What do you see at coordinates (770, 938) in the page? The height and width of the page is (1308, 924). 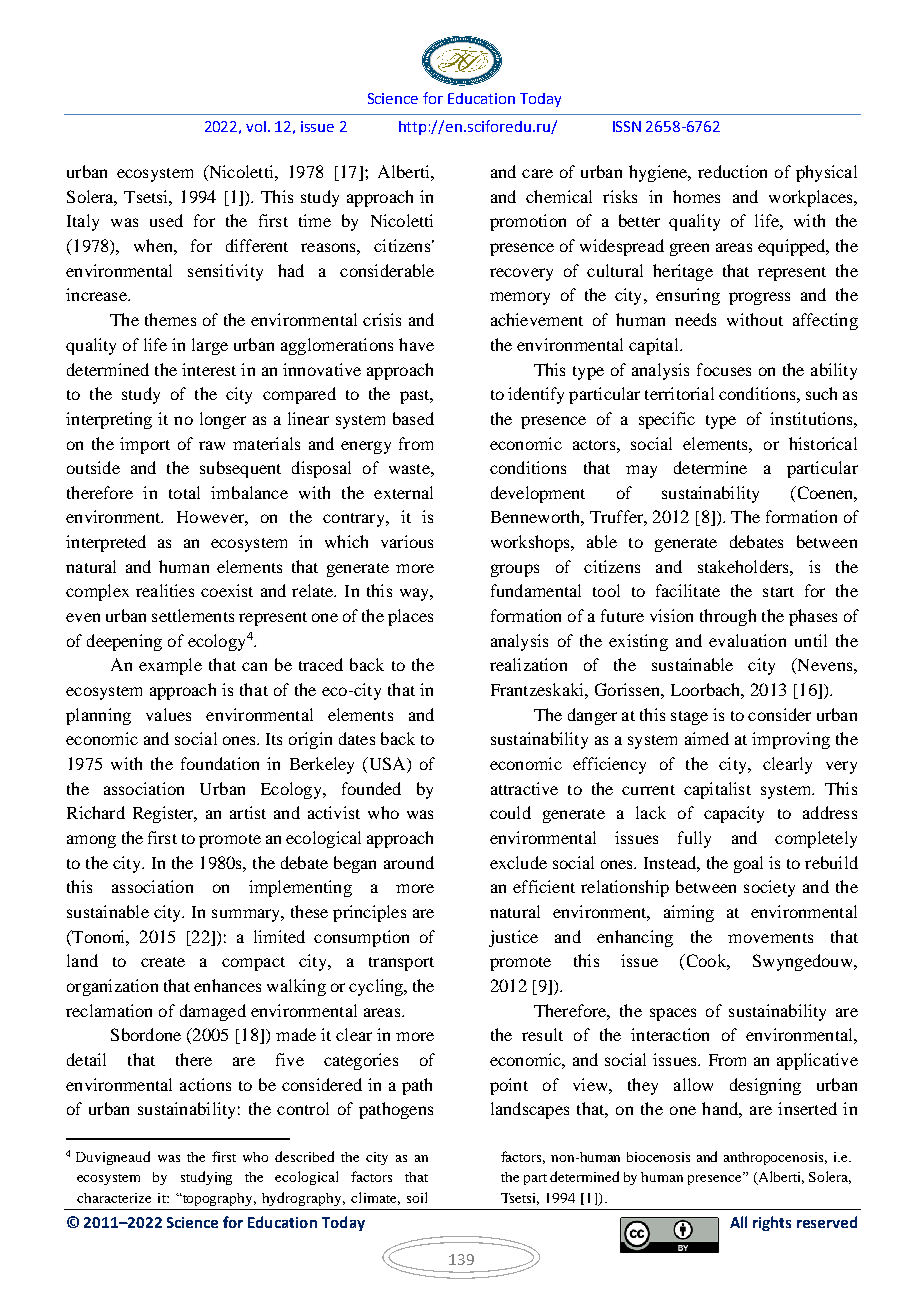 I see `movements` at bounding box center [770, 938].
